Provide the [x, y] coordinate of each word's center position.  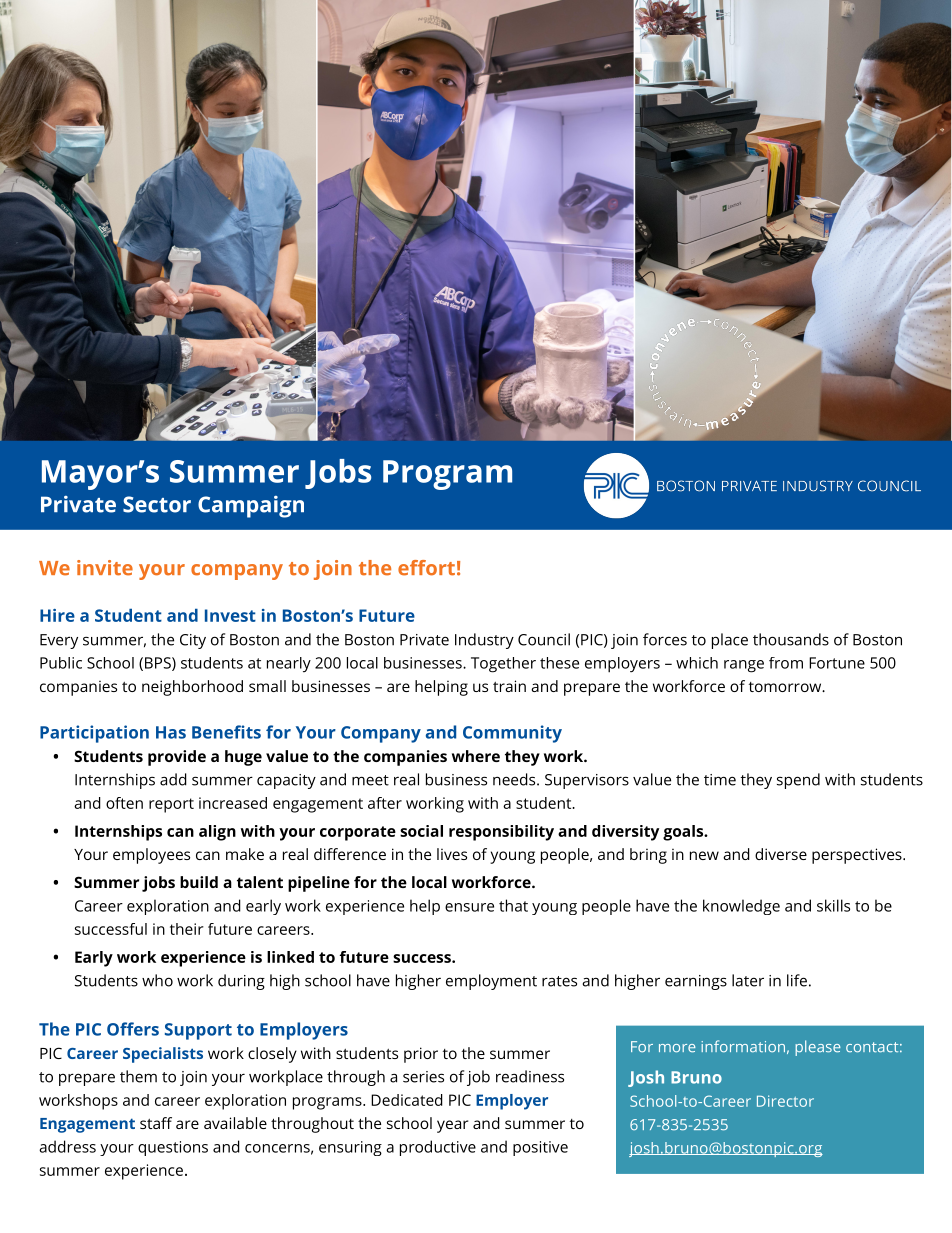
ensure [469, 907]
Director [785, 1101]
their [187, 929]
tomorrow [786, 687]
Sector [157, 504]
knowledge [741, 907]
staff [156, 1123]
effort [426, 568]
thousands [791, 639]
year [453, 1126]
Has [171, 732]
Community [512, 734]
